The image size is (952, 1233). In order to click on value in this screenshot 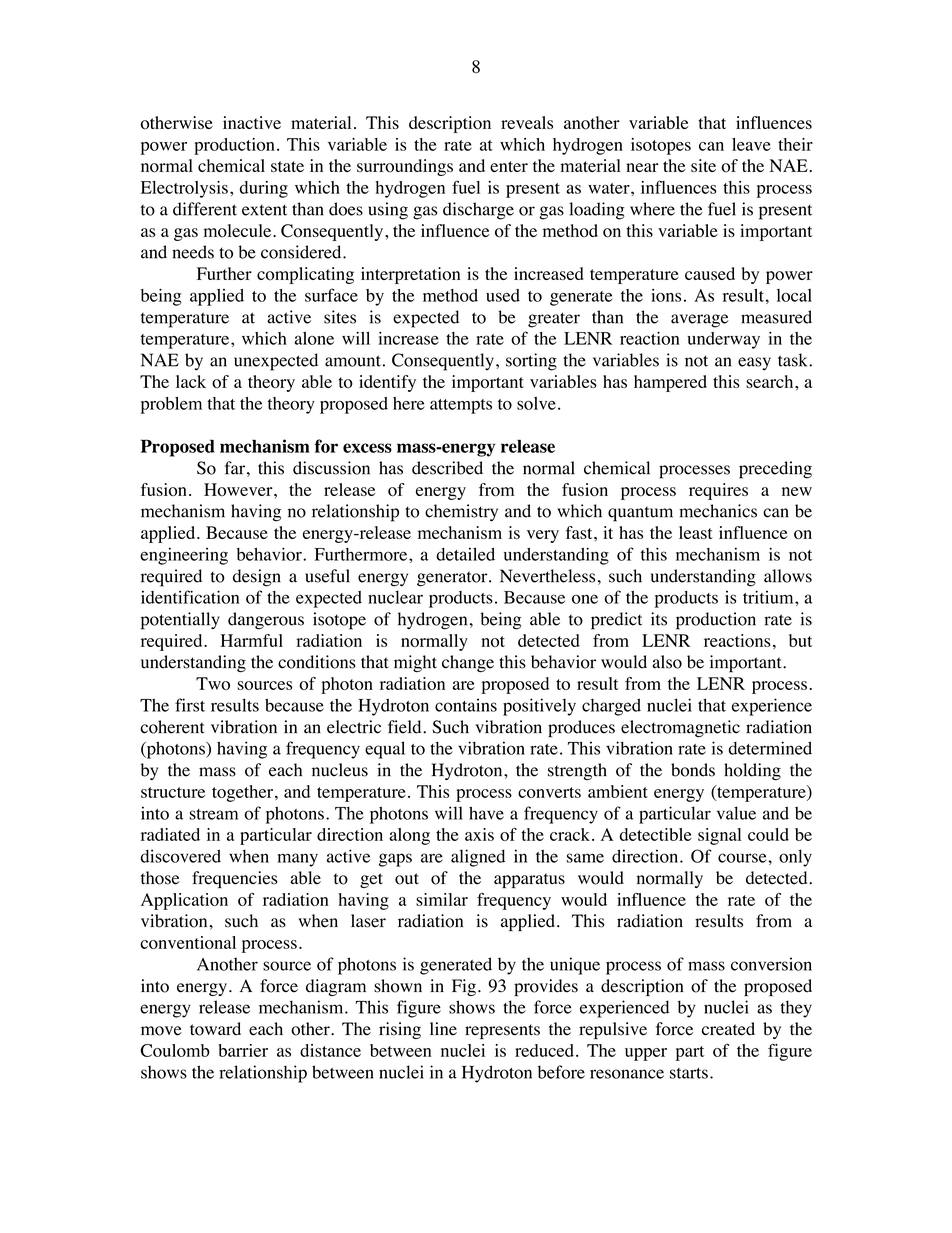, I will do `click(736, 813)`.
